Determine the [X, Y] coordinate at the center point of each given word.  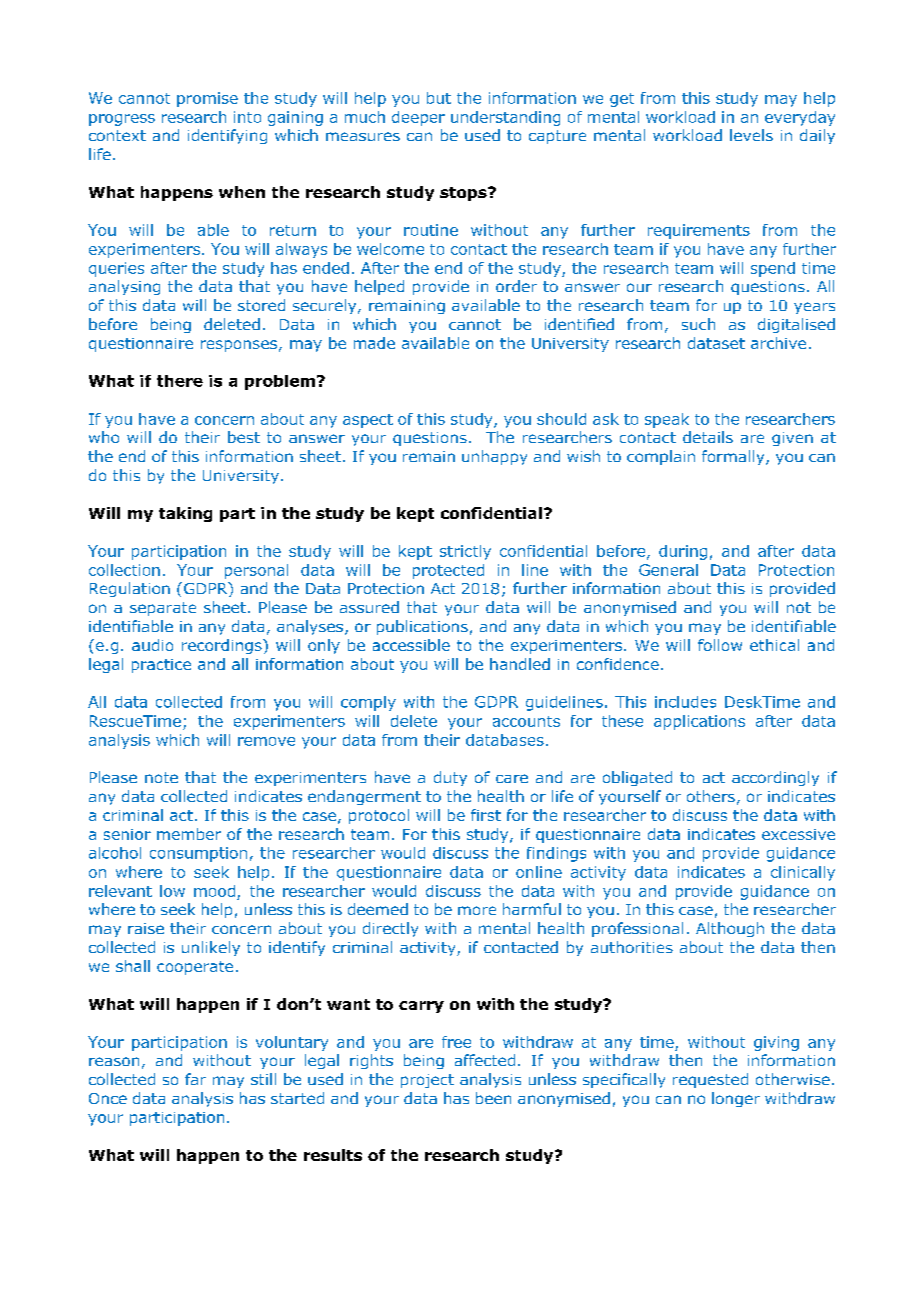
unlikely [211, 948]
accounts [526, 721]
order [516, 286]
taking [185, 514]
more [477, 910]
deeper [418, 118]
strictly [465, 552]
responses [239, 346]
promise [207, 99]
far [195, 1079]
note [161, 777]
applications [699, 722]
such [698, 324]
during [683, 552]
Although [730, 929]
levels [751, 135]
